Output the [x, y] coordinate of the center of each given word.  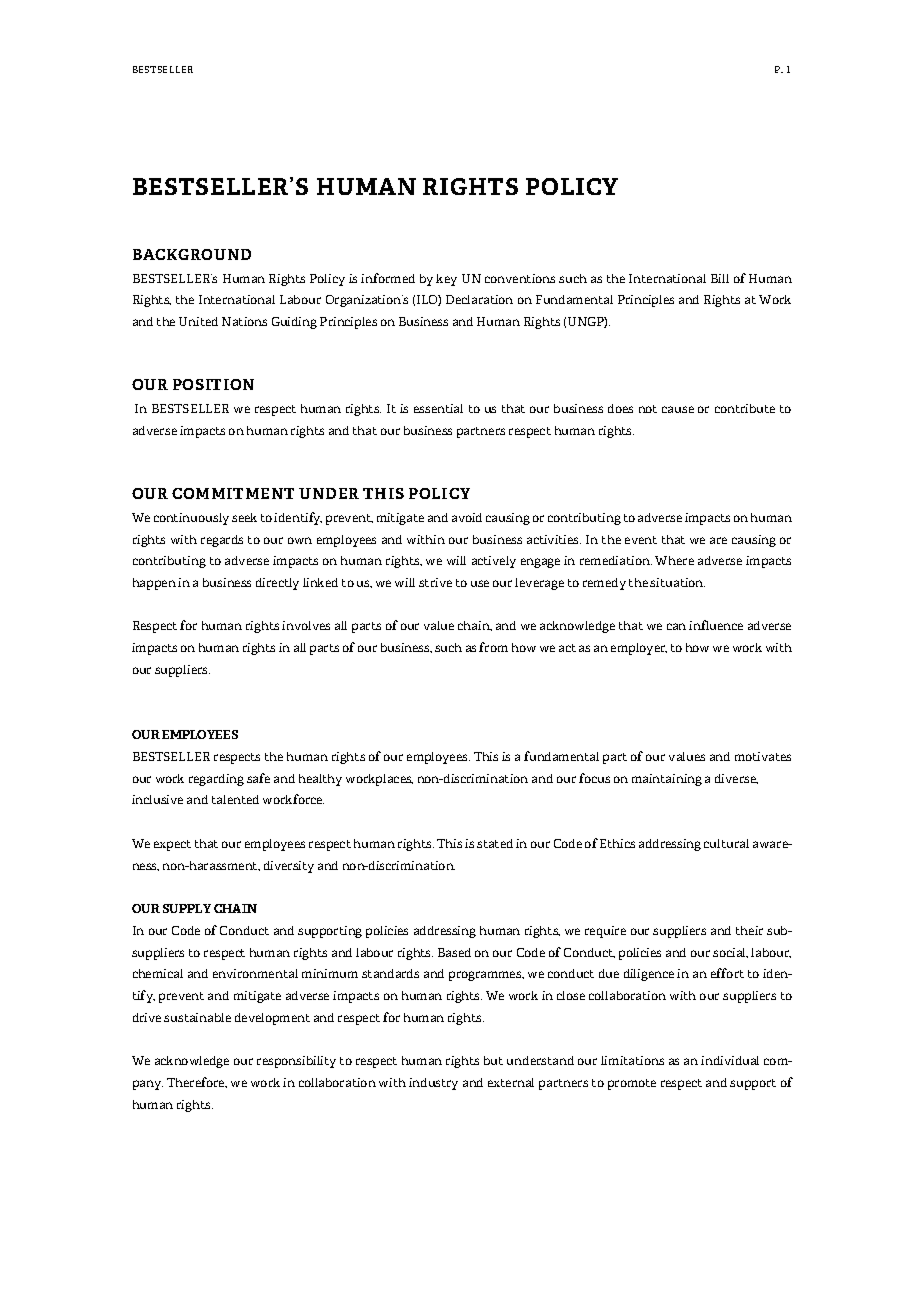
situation [677, 582]
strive [435, 582]
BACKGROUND [192, 254]
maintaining [667, 780]
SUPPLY [187, 908]
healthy [320, 780]
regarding [216, 780]
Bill [720, 278]
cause [678, 409]
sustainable [197, 1017]
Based [454, 952]
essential [438, 408]
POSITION [213, 384]
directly [277, 584]
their [749, 930]
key [446, 280]
